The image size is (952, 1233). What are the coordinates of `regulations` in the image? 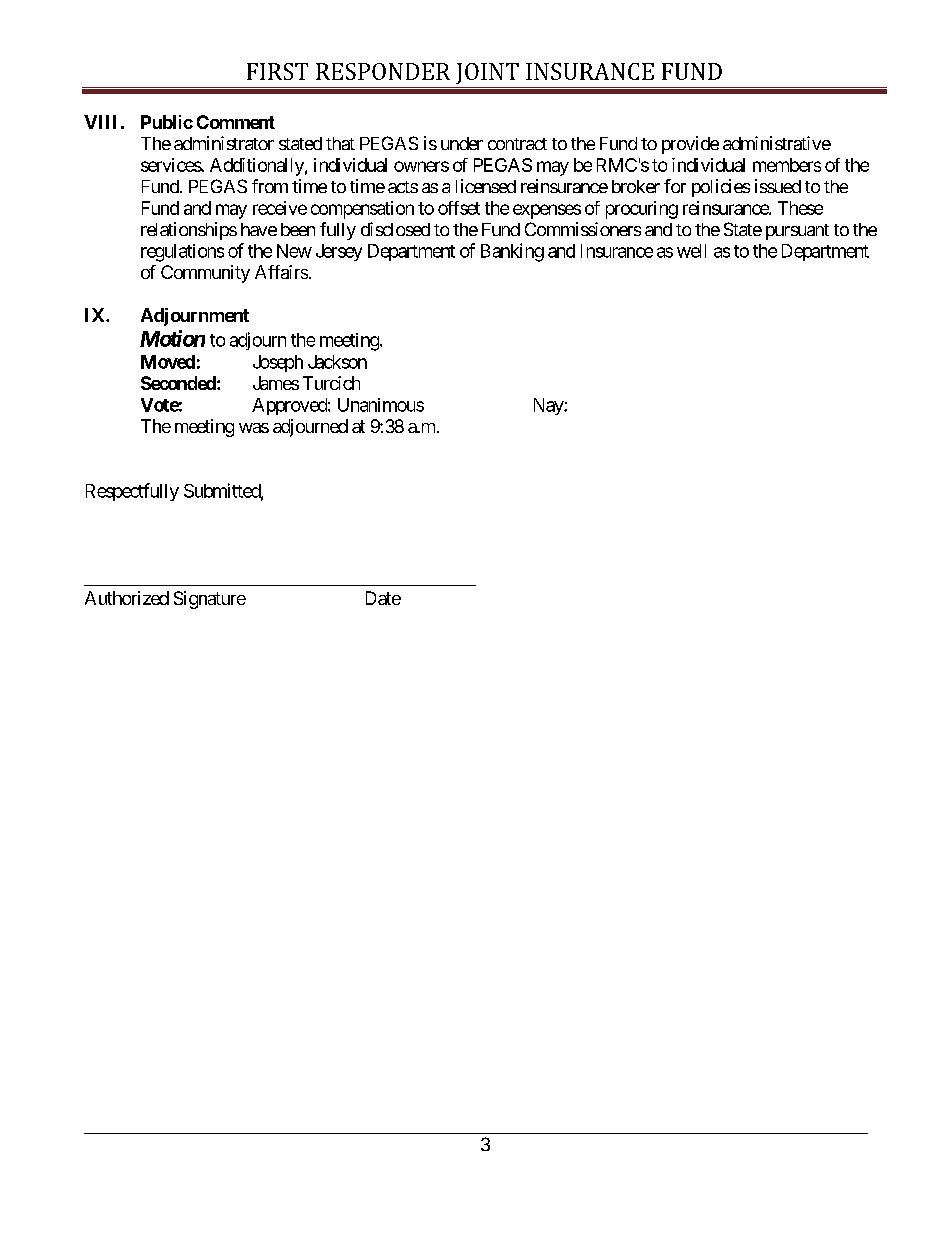 It's located at (182, 253).
